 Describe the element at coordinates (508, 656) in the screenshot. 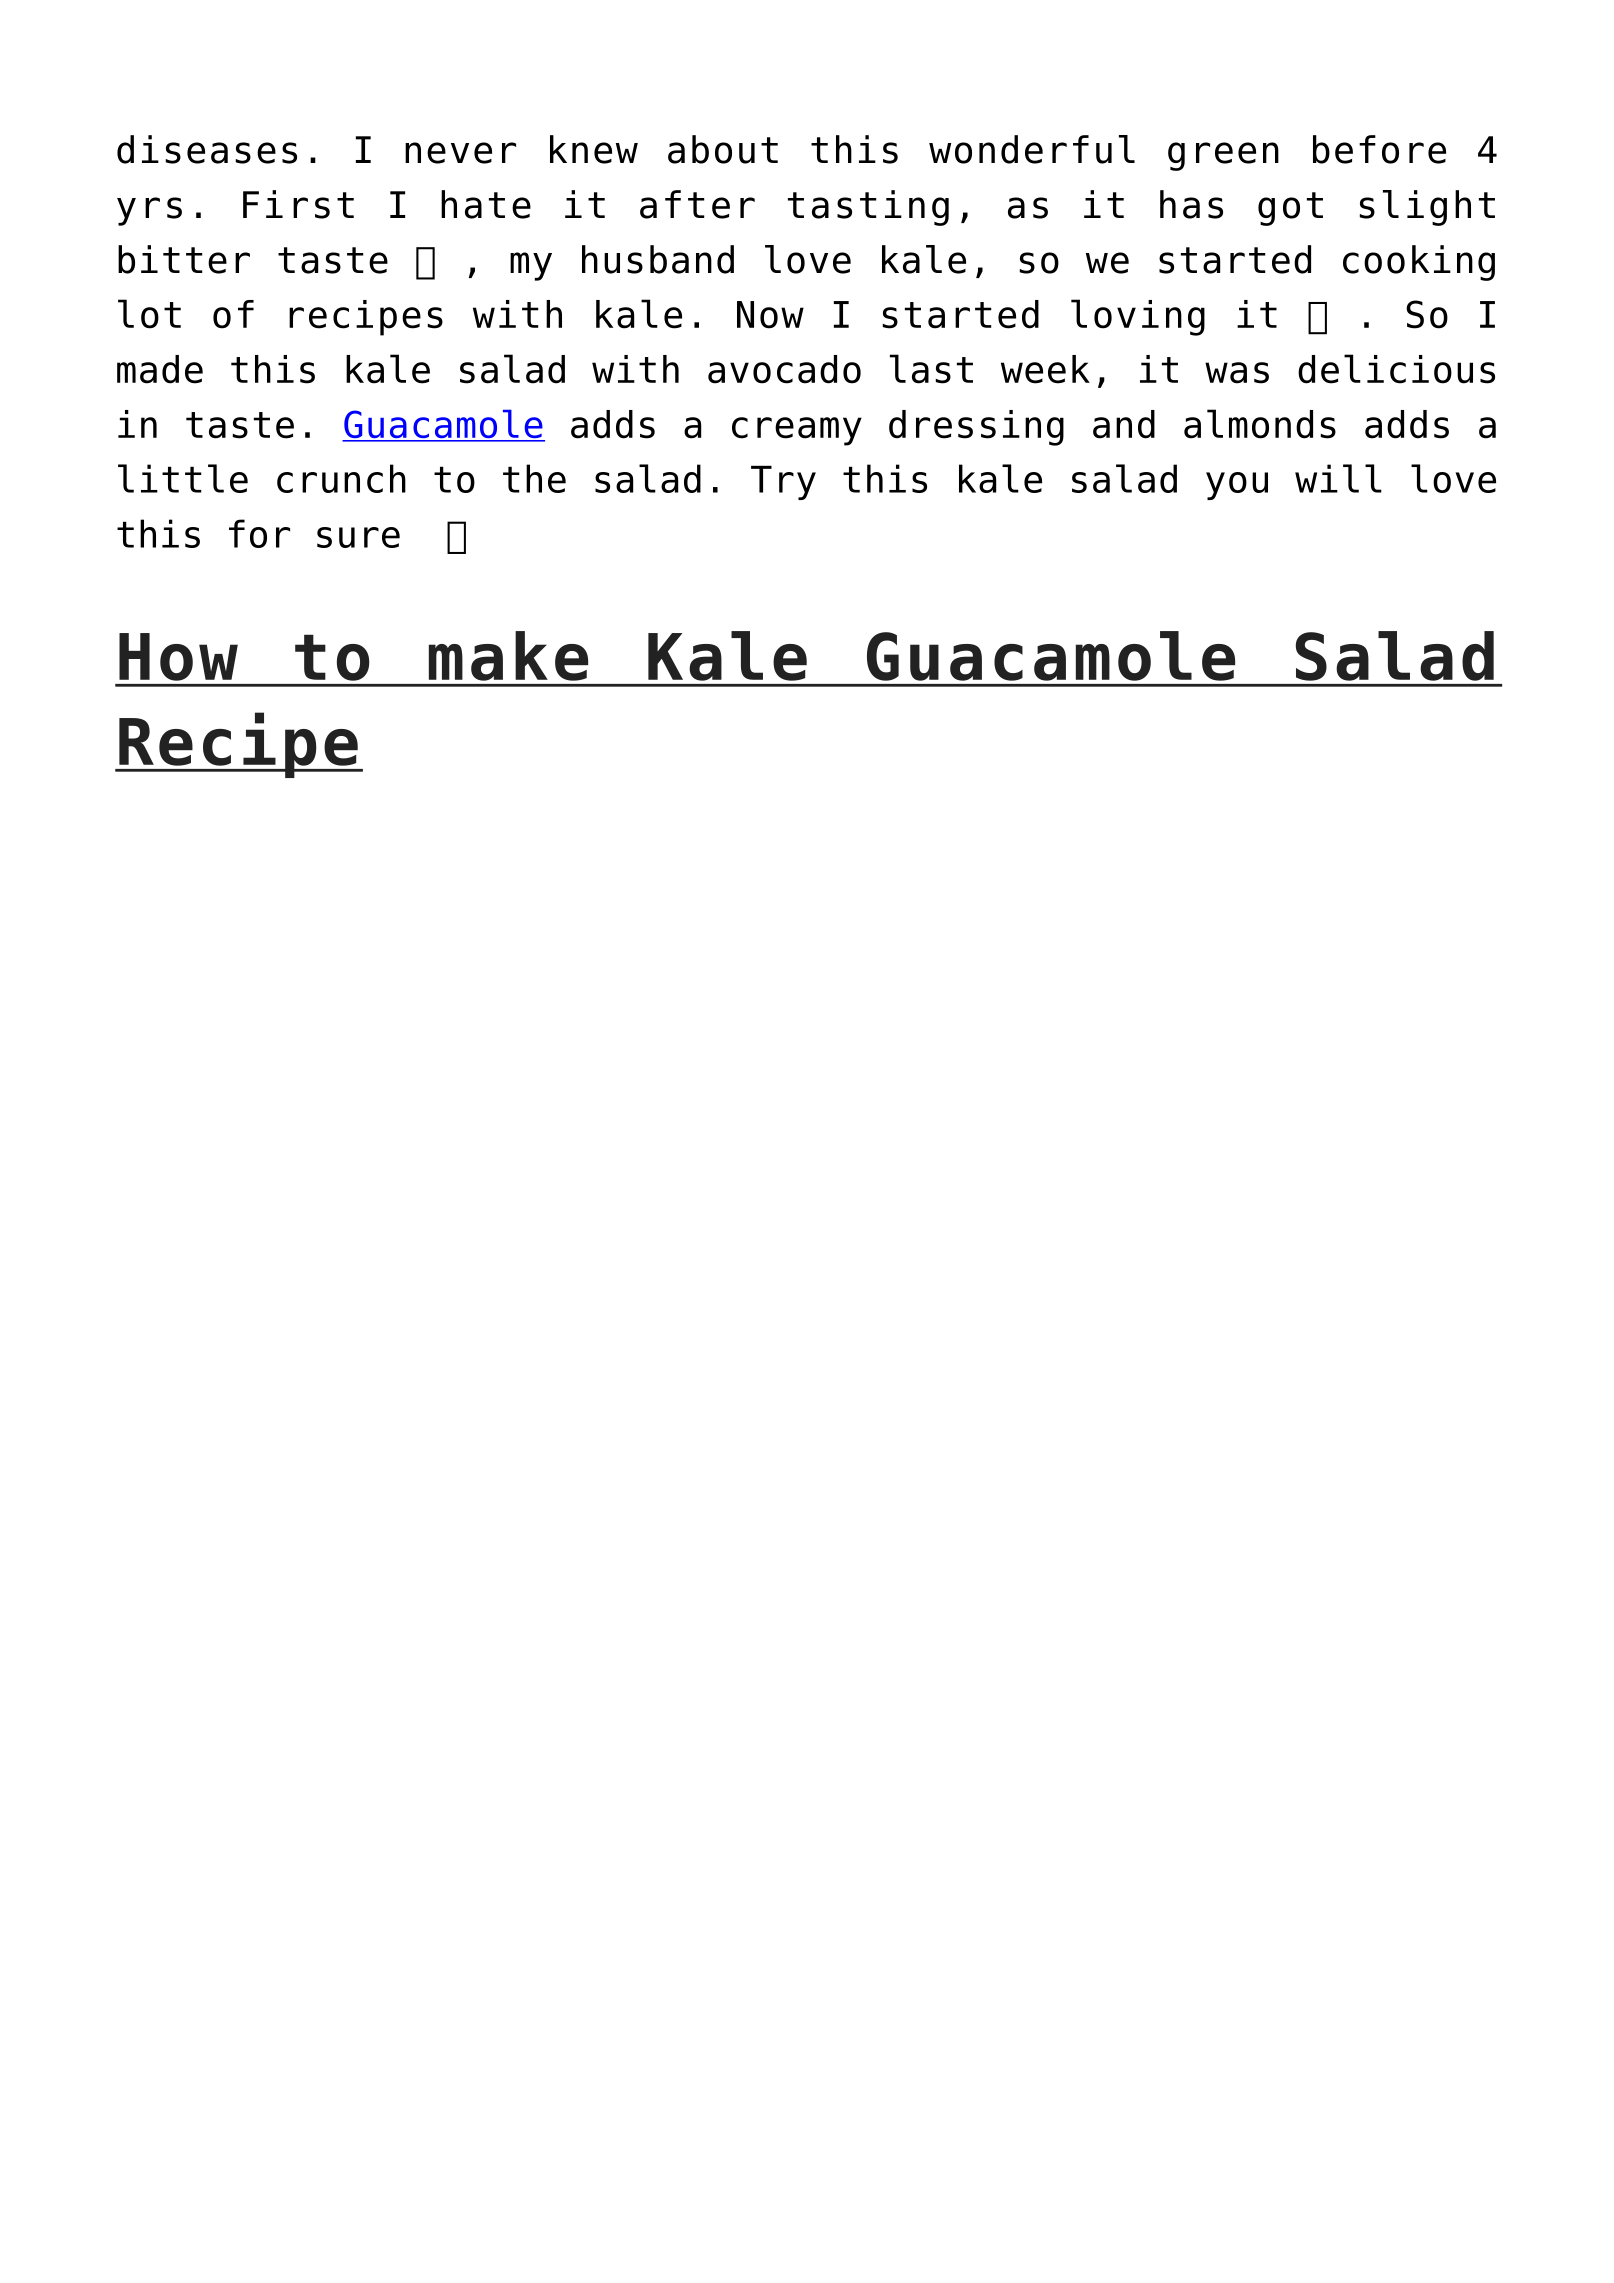

I see `make` at that location.
